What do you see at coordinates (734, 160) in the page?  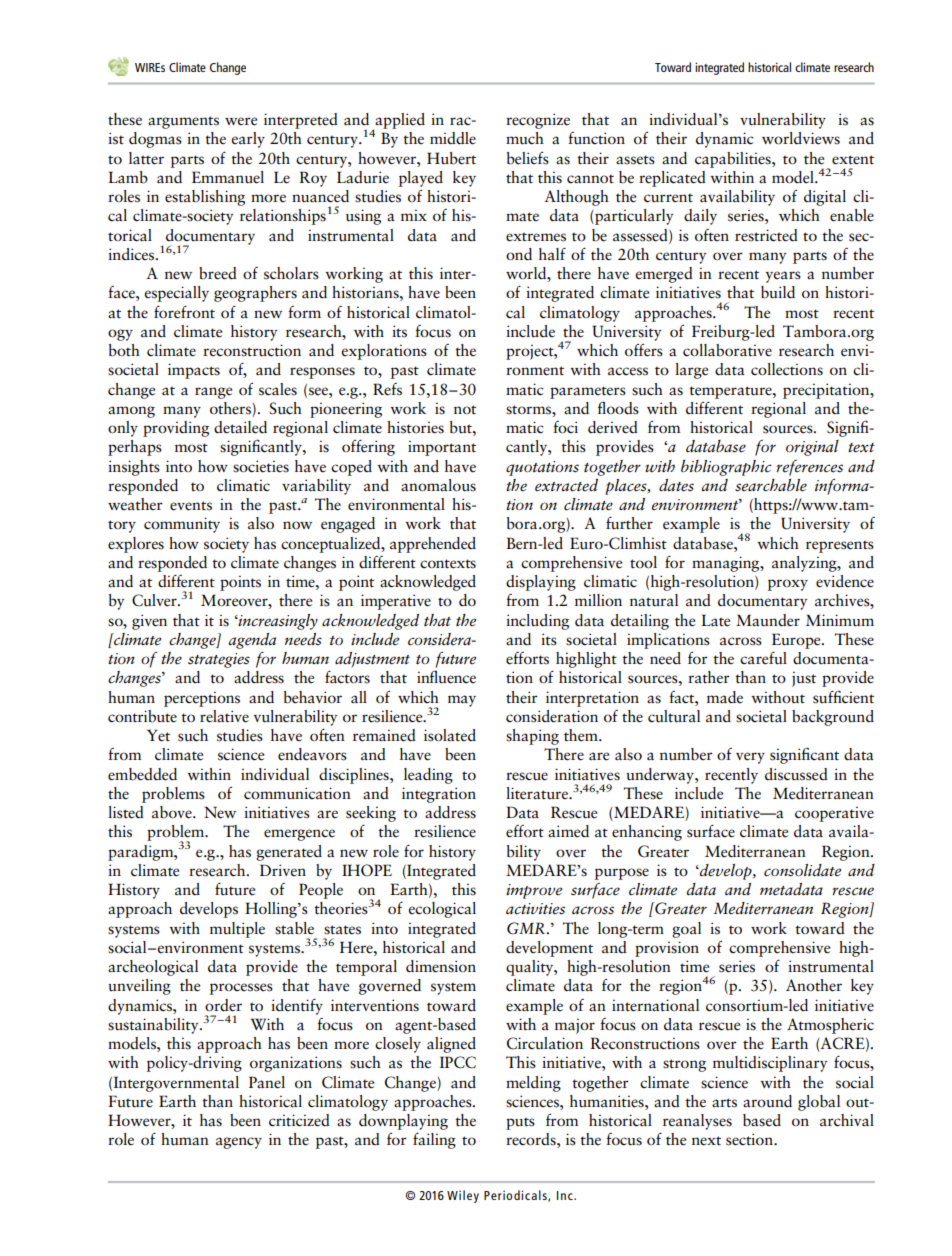 I see `capabilities` at bounding box center [734, 160].
